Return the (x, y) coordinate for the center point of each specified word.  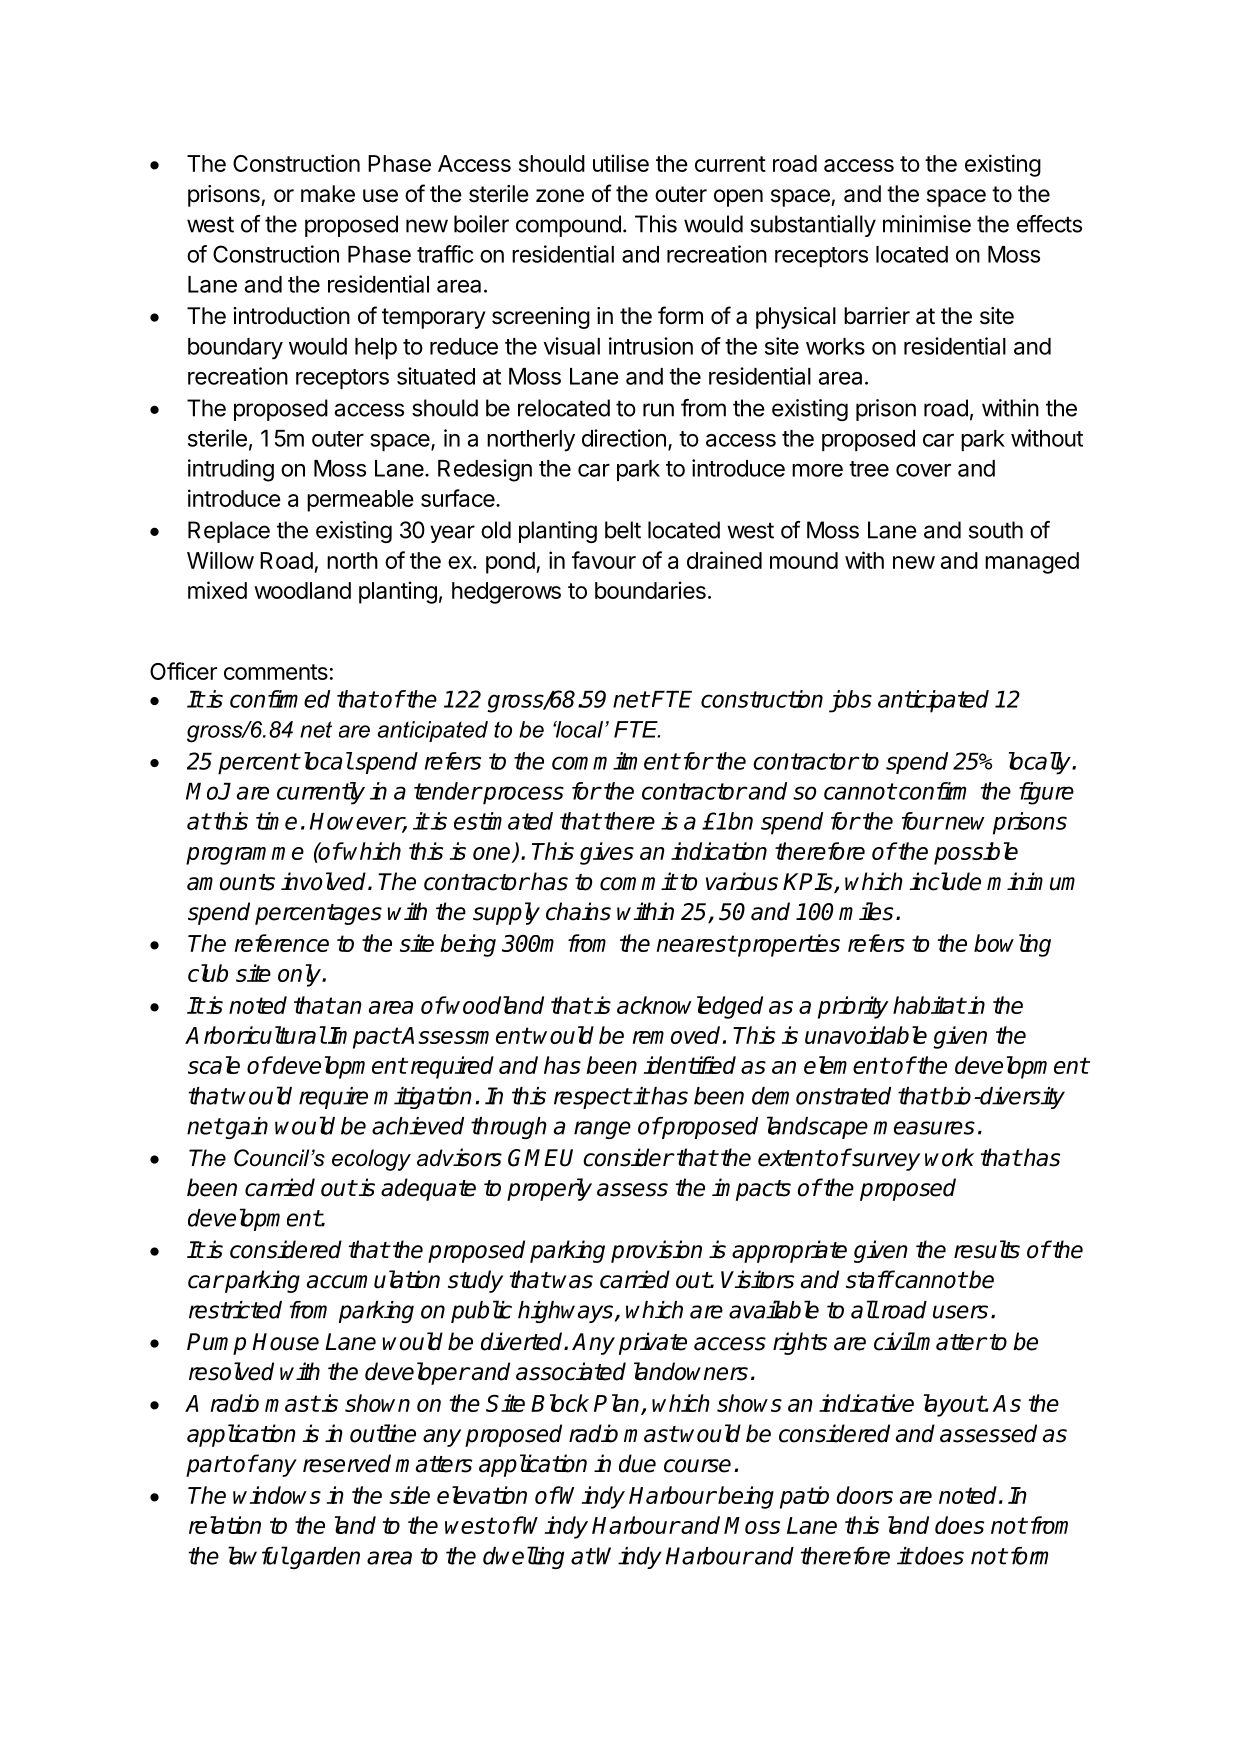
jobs (850, 701)
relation (225, 1525)
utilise (621, 163)
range (602, 1130)
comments (276, 672)
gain (245, 1128)
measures (924, 1128)
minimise (927, 224)
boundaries (650, 590)
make (328, 194)
